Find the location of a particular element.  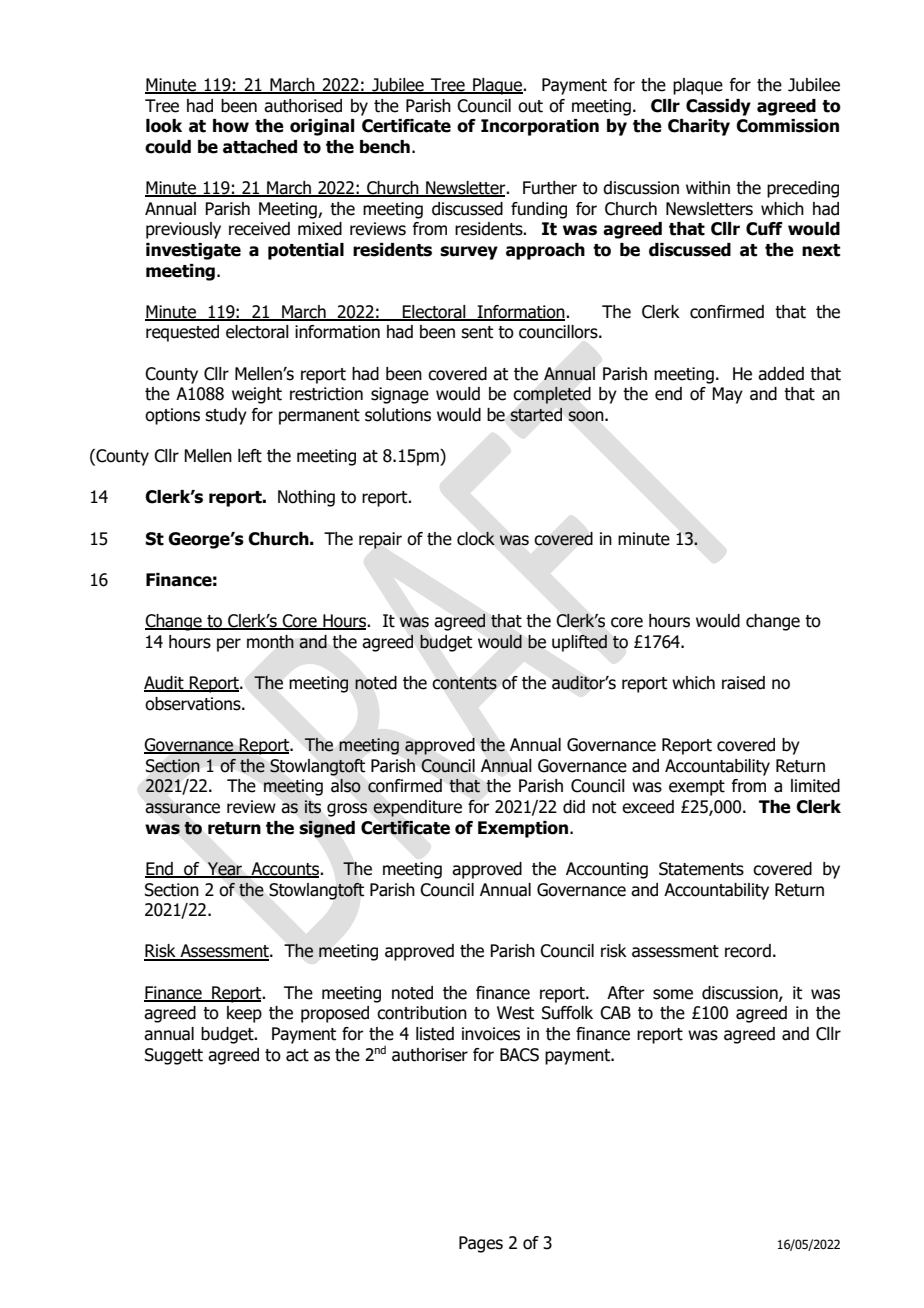

Statements is located at coordinates (701, 869).
